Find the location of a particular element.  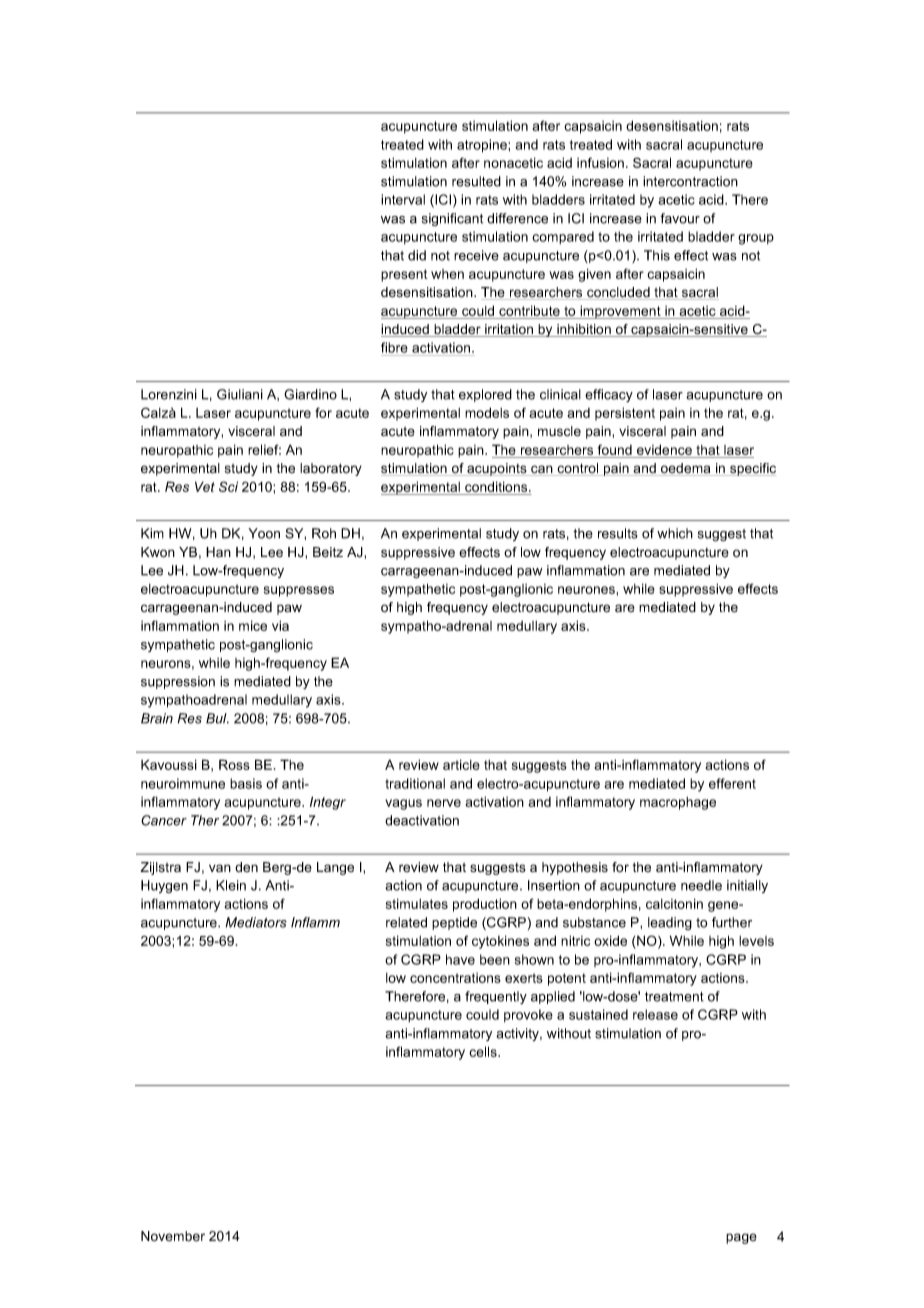

basis is located at coordinates (246, 783).
